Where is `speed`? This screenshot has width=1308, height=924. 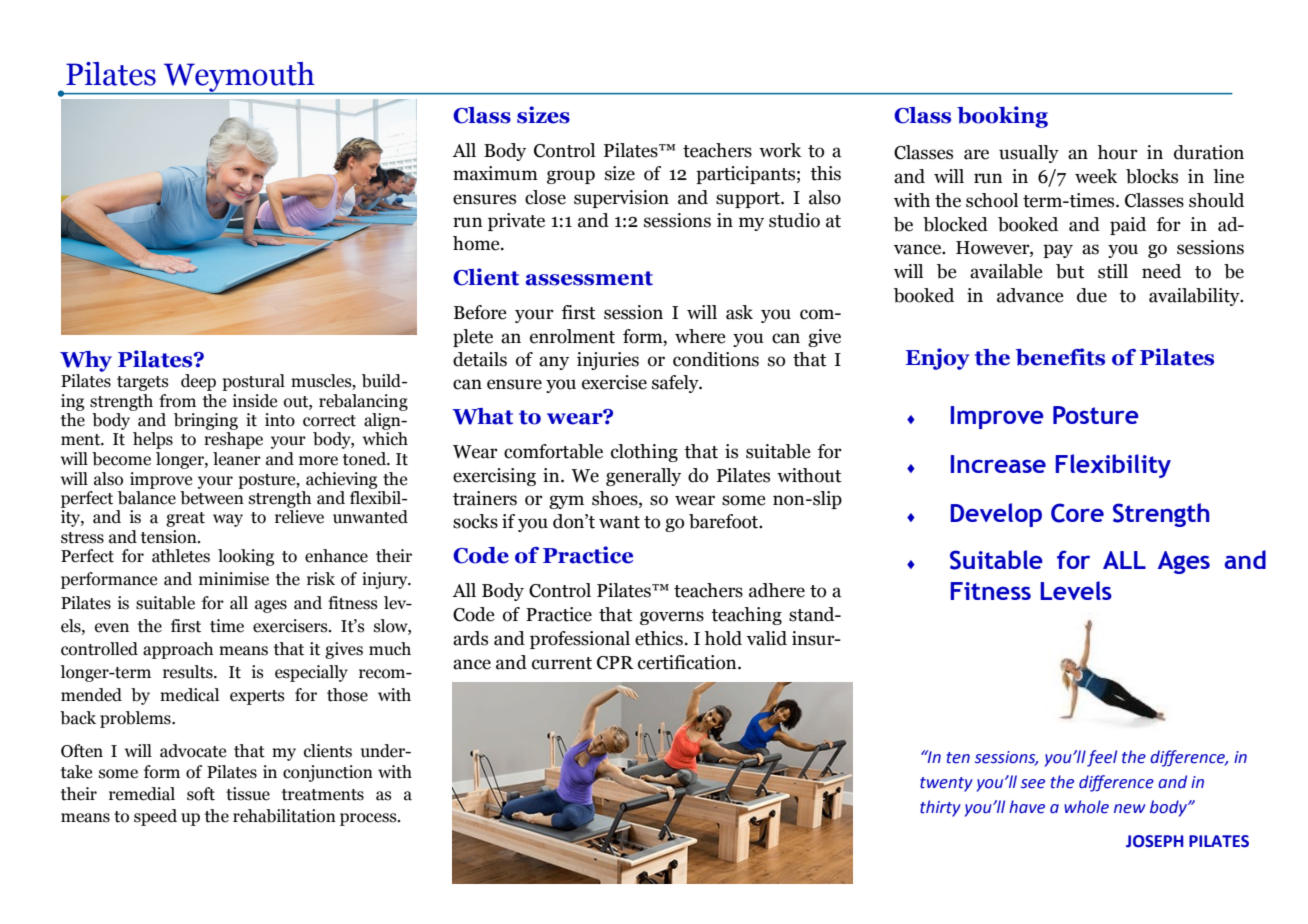 speed is located at coordinates (155, 817).
